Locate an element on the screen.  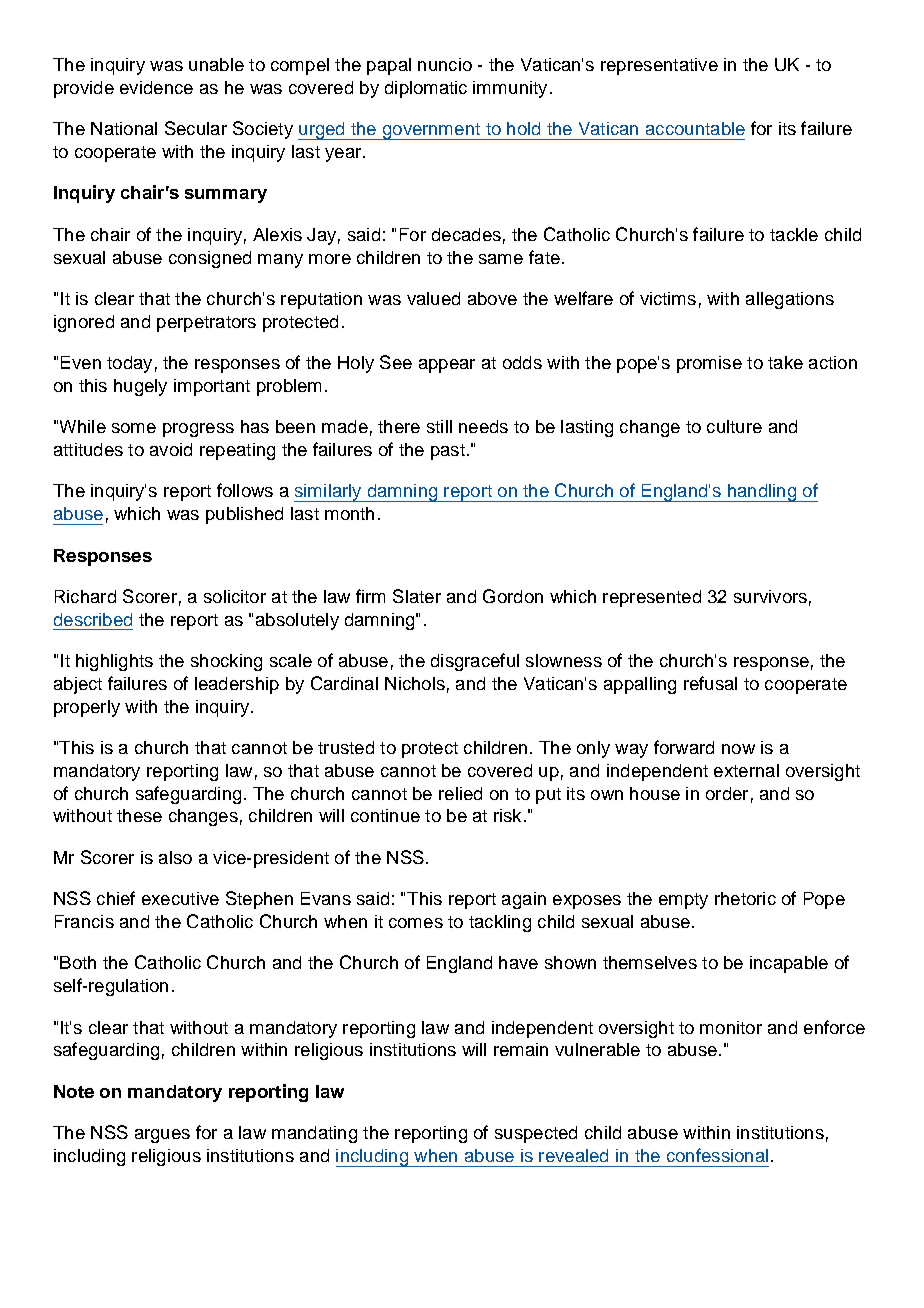
evidence is located at coordinates (156, 87).
